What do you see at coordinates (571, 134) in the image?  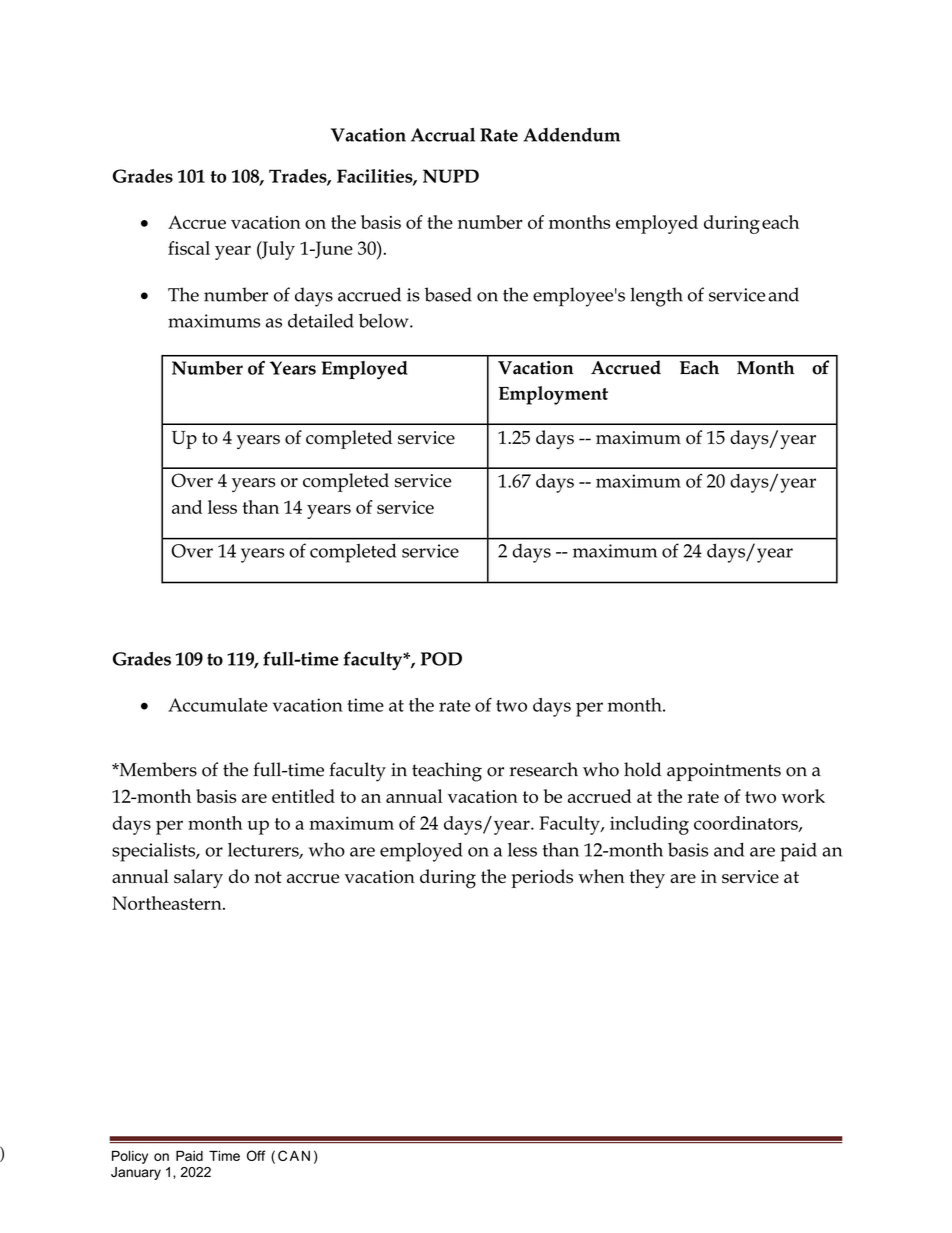 I see `Addendum` at bounding box center [571, 134].
